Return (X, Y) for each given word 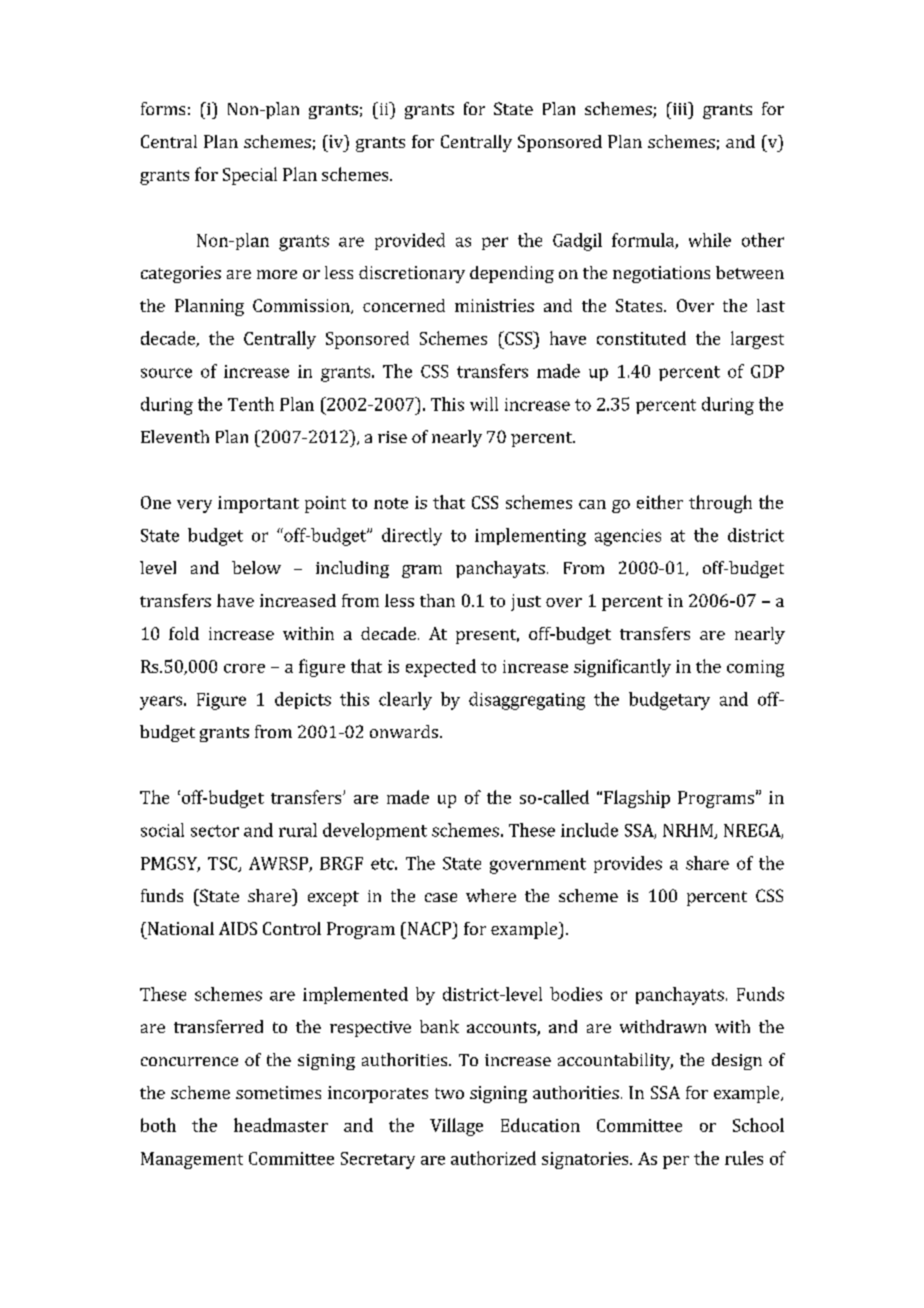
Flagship (637, 799)
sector (215, 831)
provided (410, 241)
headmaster (281, 1125)
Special (250, 176)
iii (679, 108)
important (258, 504)
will (484, 404)
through (720, 504)
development (375, 831)
